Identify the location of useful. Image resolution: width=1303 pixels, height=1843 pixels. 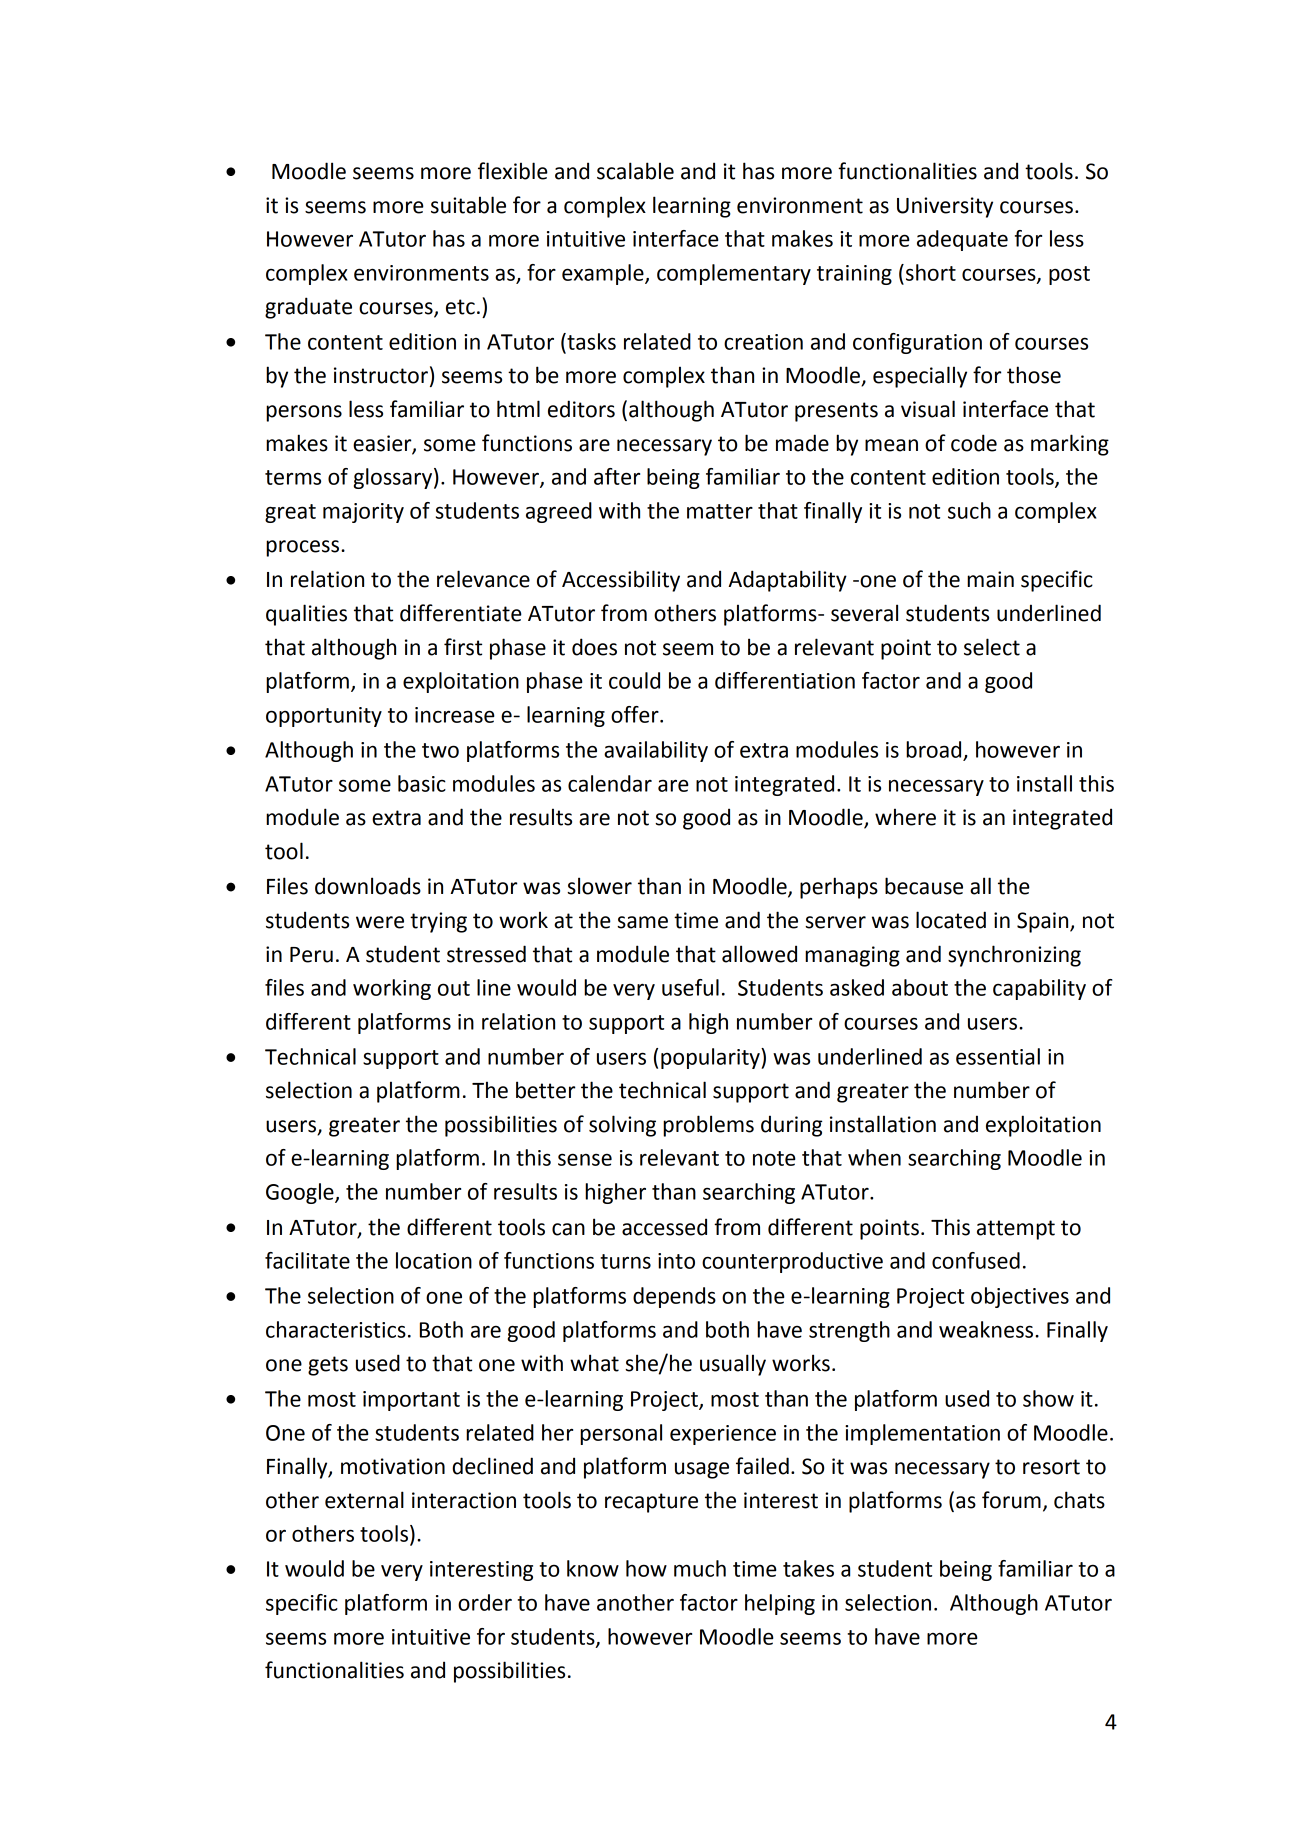
(690, 987).
